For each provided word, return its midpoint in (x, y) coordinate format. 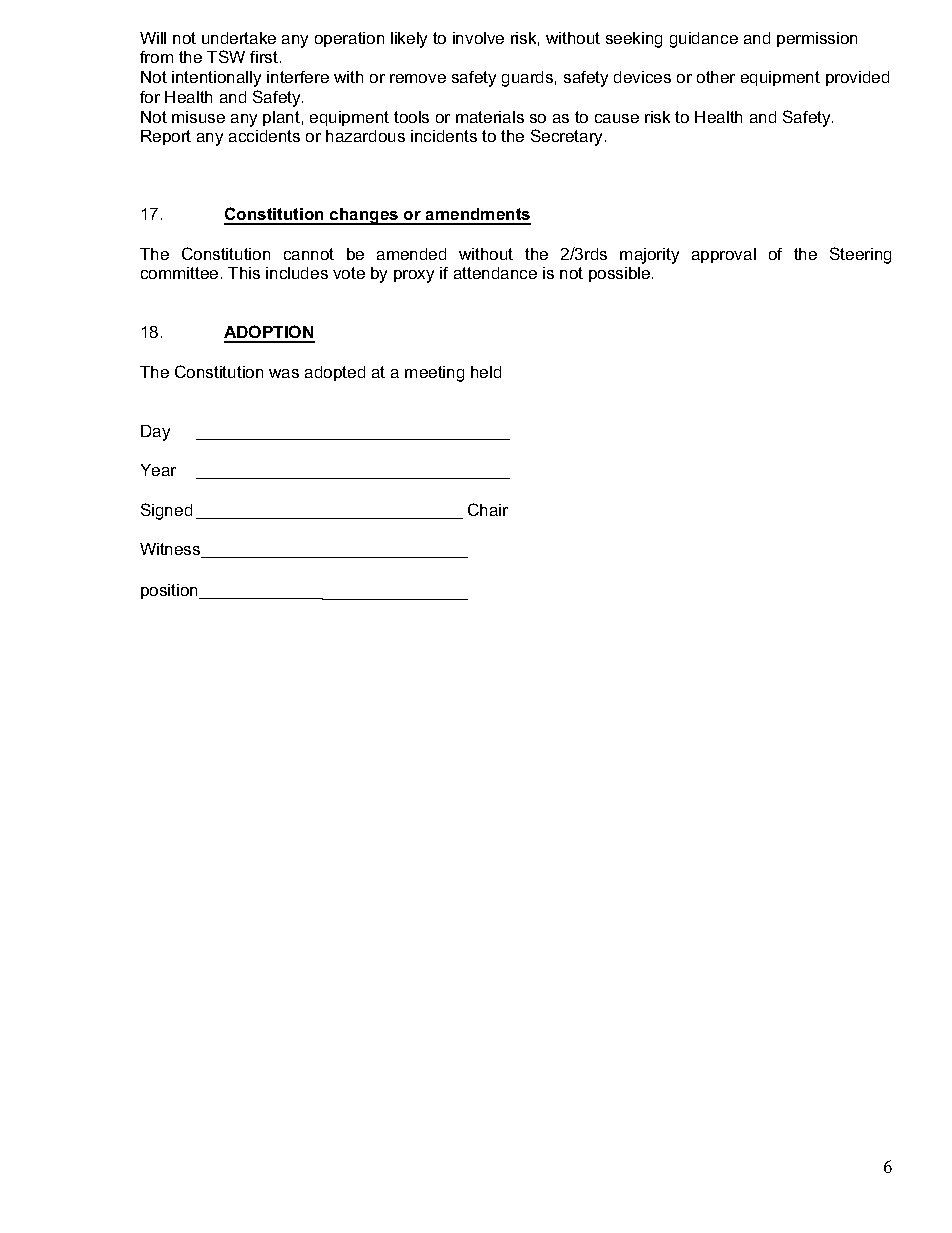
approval (724, 255)
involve (478, 38)
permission (817, 39)
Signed (166, 511)
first (264, 57)
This (244, 273)
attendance (495, 273)
